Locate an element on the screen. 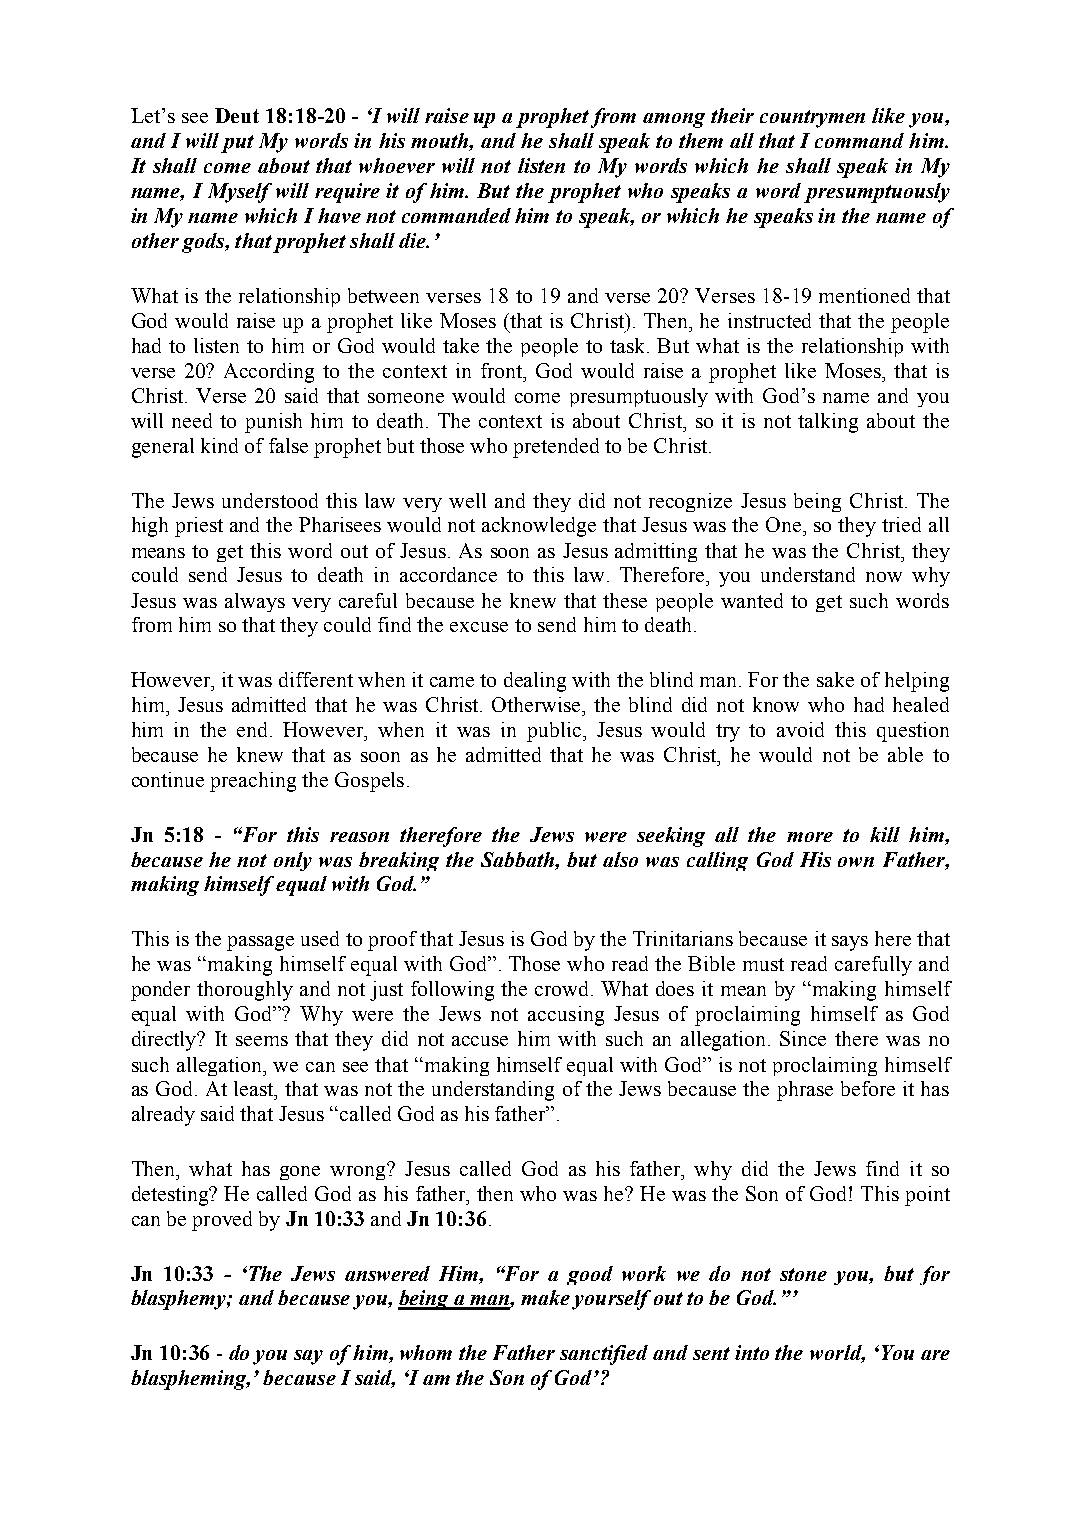  put is located at coordinates (237, 144).
